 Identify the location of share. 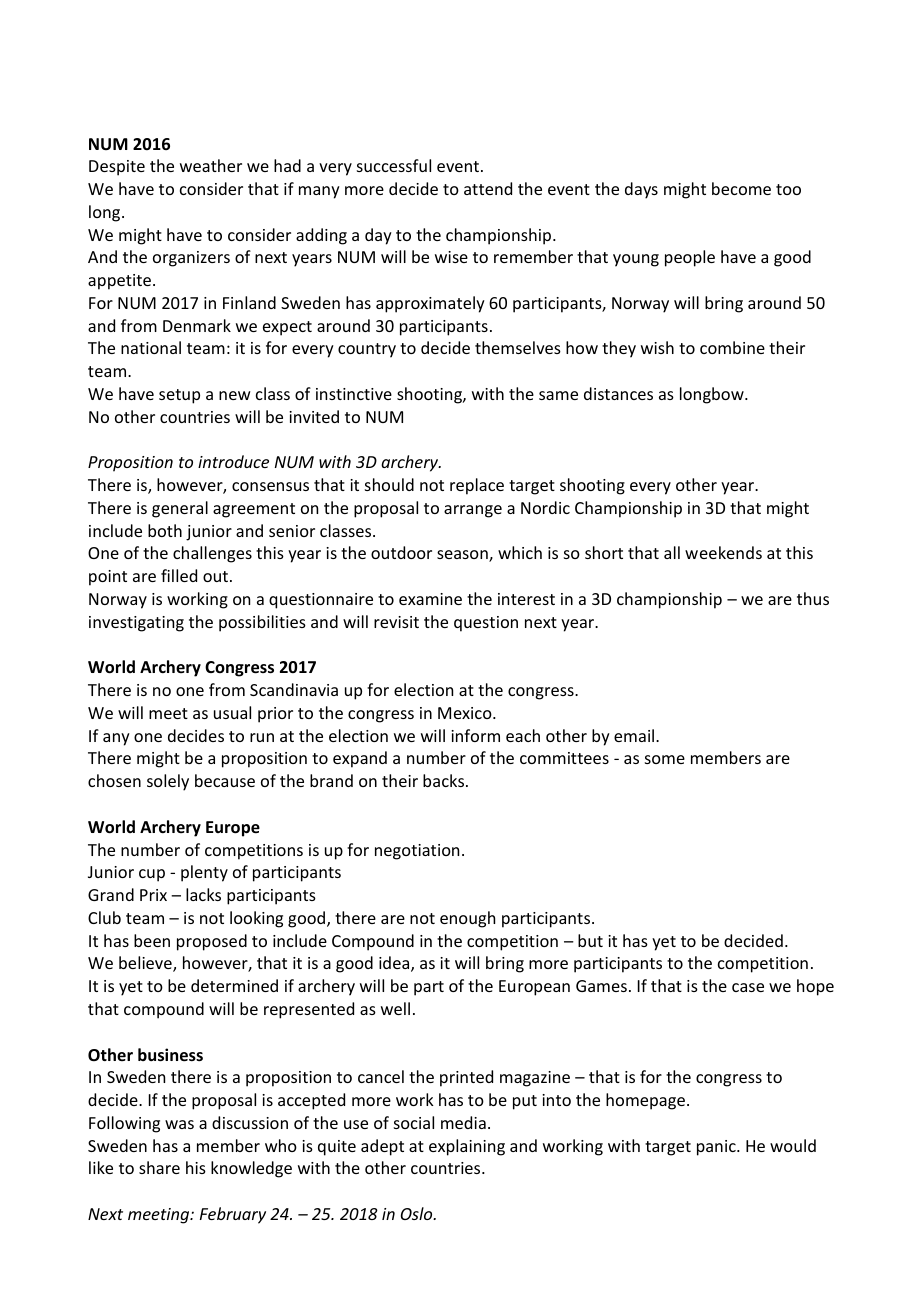
(159, 1167).
